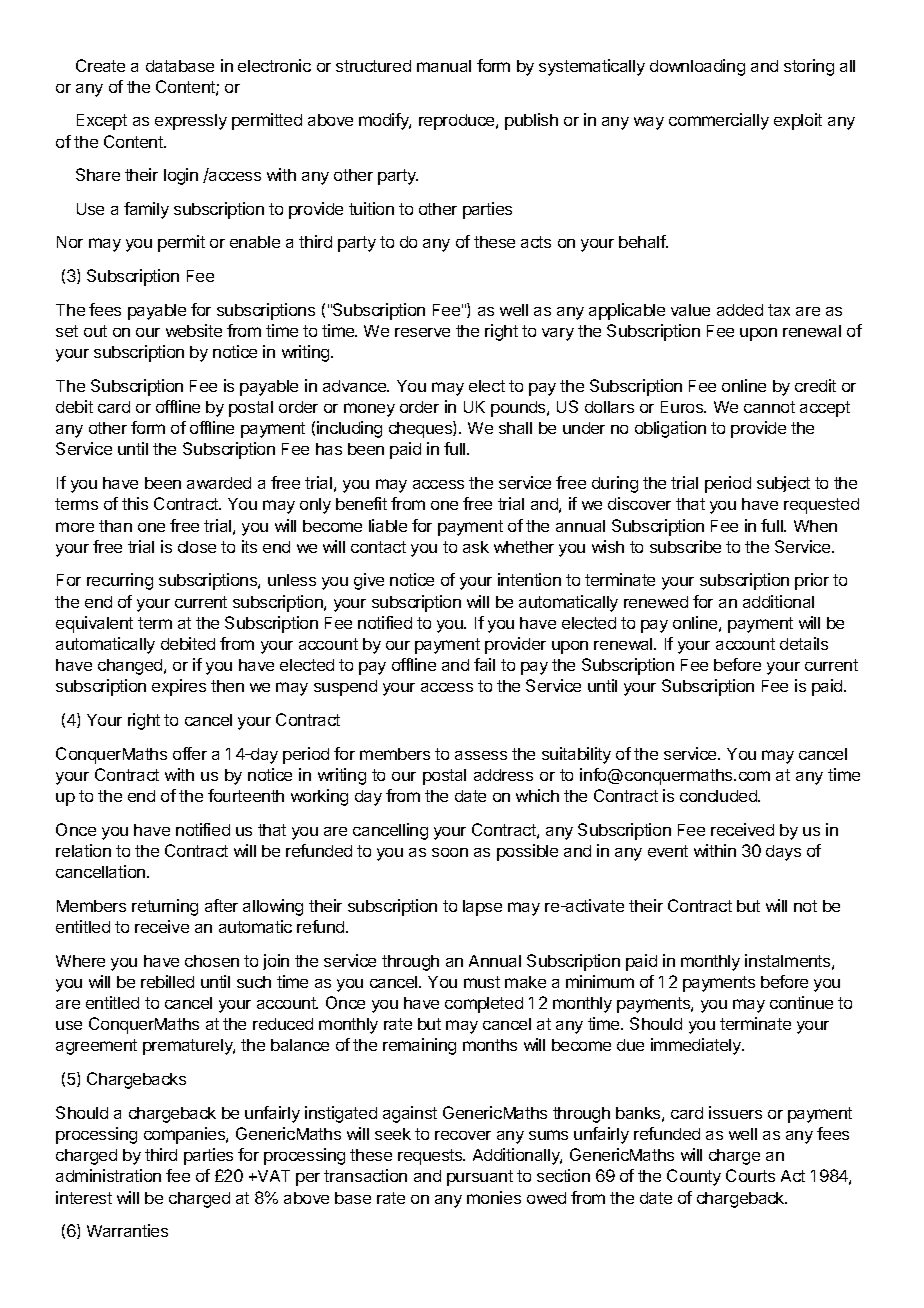  Describe the element at coordinates (127, 1230) in the page. I see `Warranties` at that location.
